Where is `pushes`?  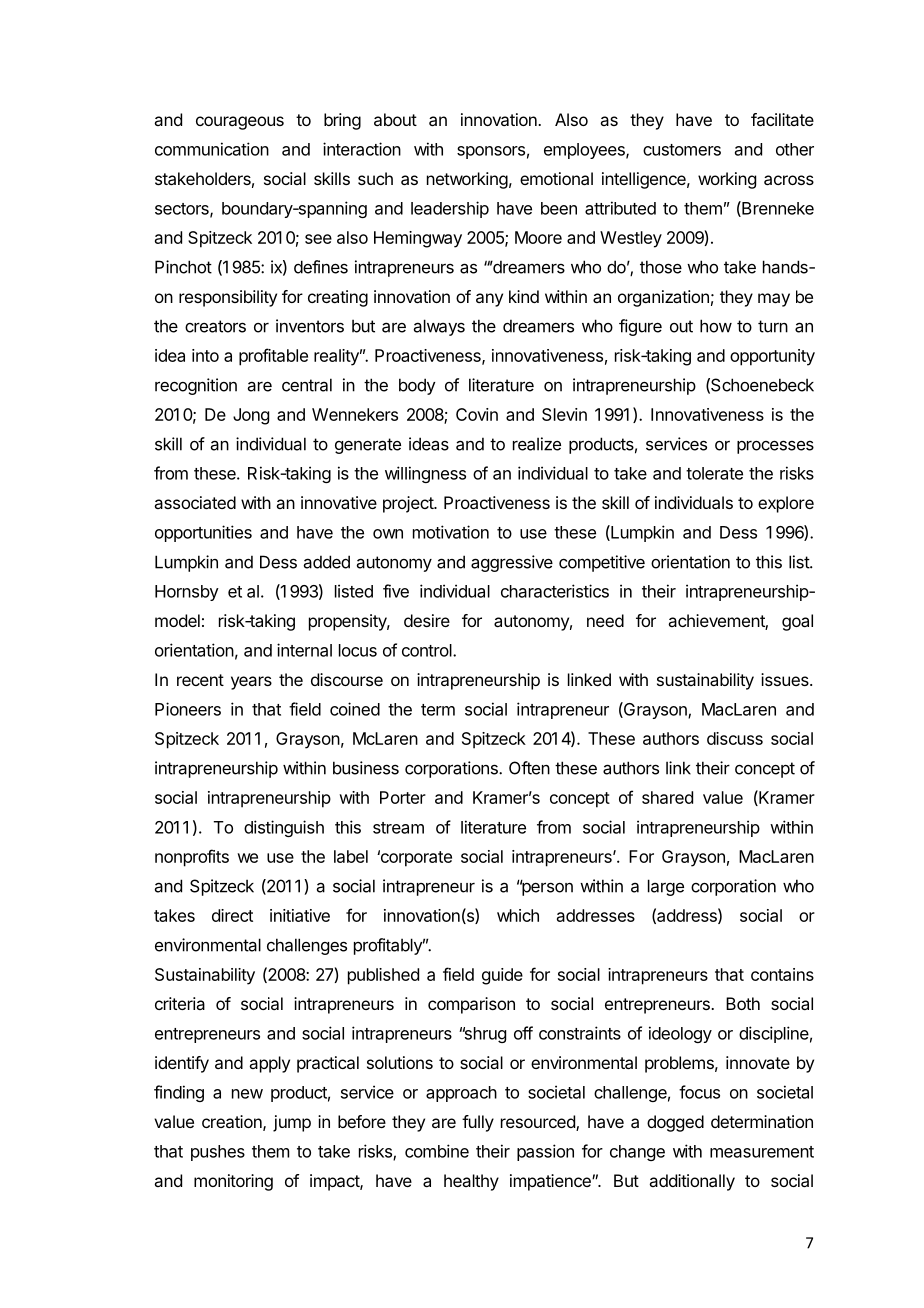
pushes is located at coordinates (218, 1153).
